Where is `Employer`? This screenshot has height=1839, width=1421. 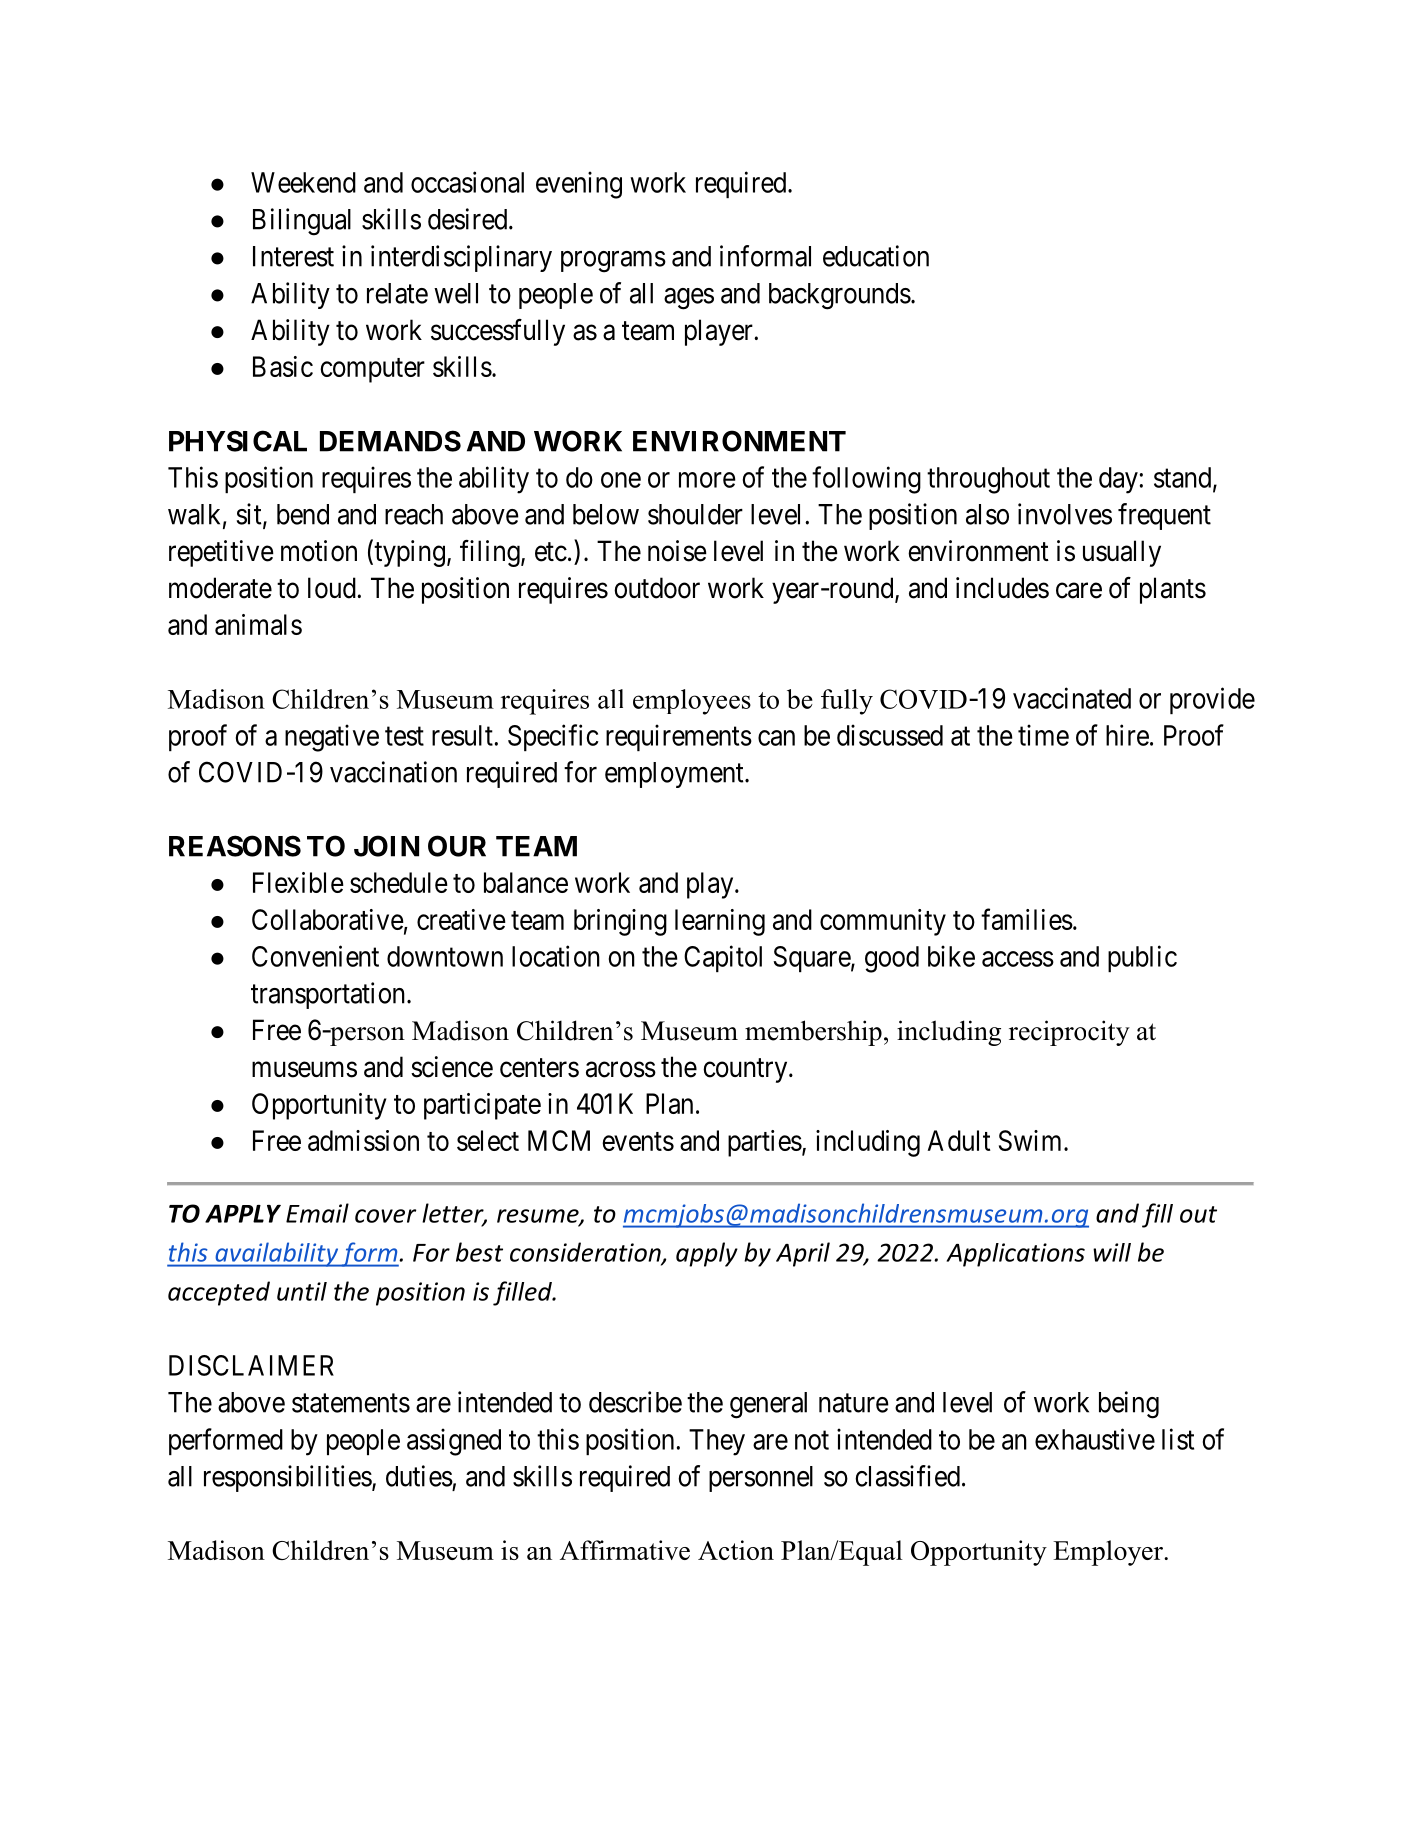
Employer is located at coordinates (1109, 1553).
